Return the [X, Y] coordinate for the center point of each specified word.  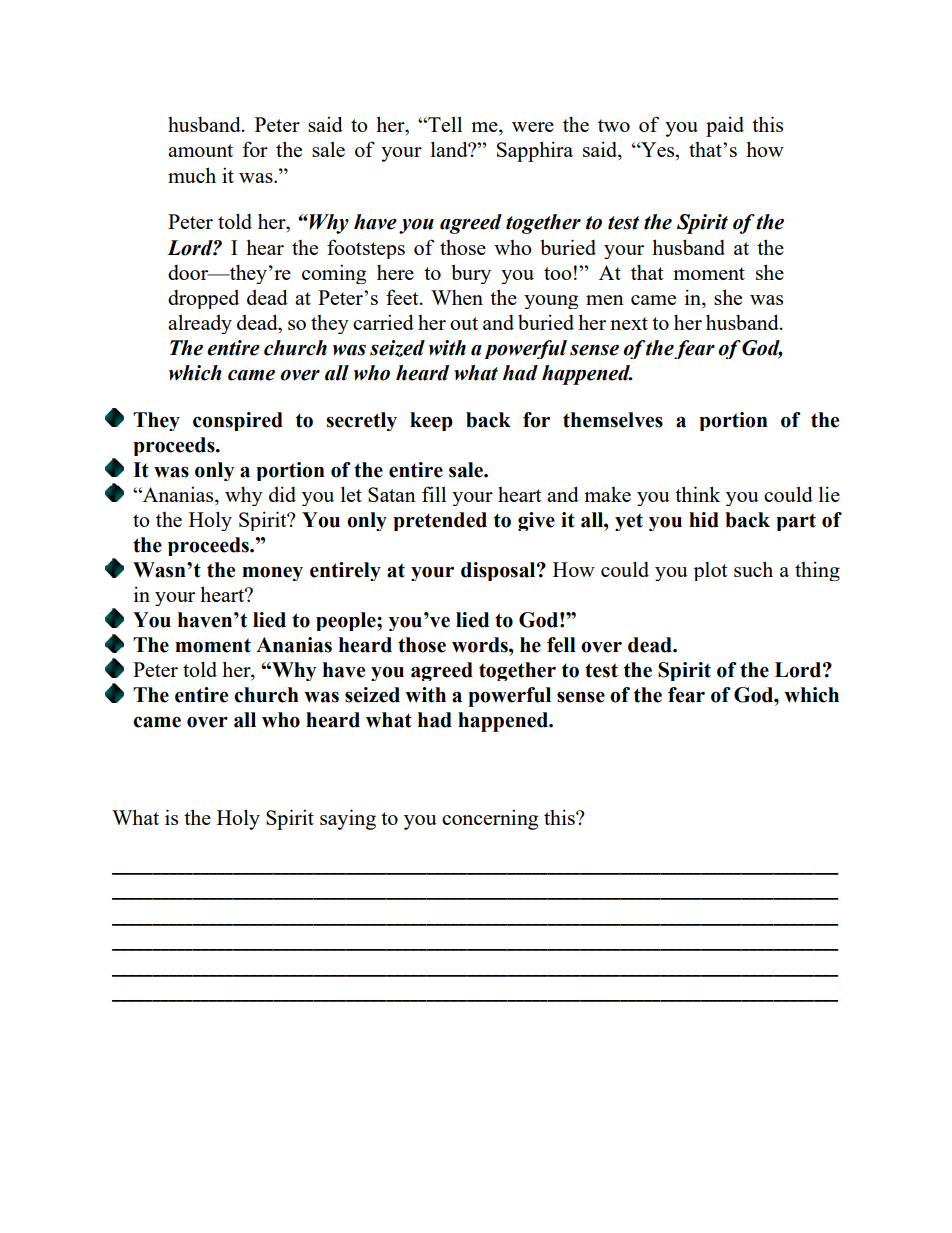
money [272, 573]
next [629, 323]
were [533, 127]
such [753, 569]
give [536, 521]
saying [348, 819]
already [200, 324]
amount [200, 150]
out [464, 323]
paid [725, 126]
